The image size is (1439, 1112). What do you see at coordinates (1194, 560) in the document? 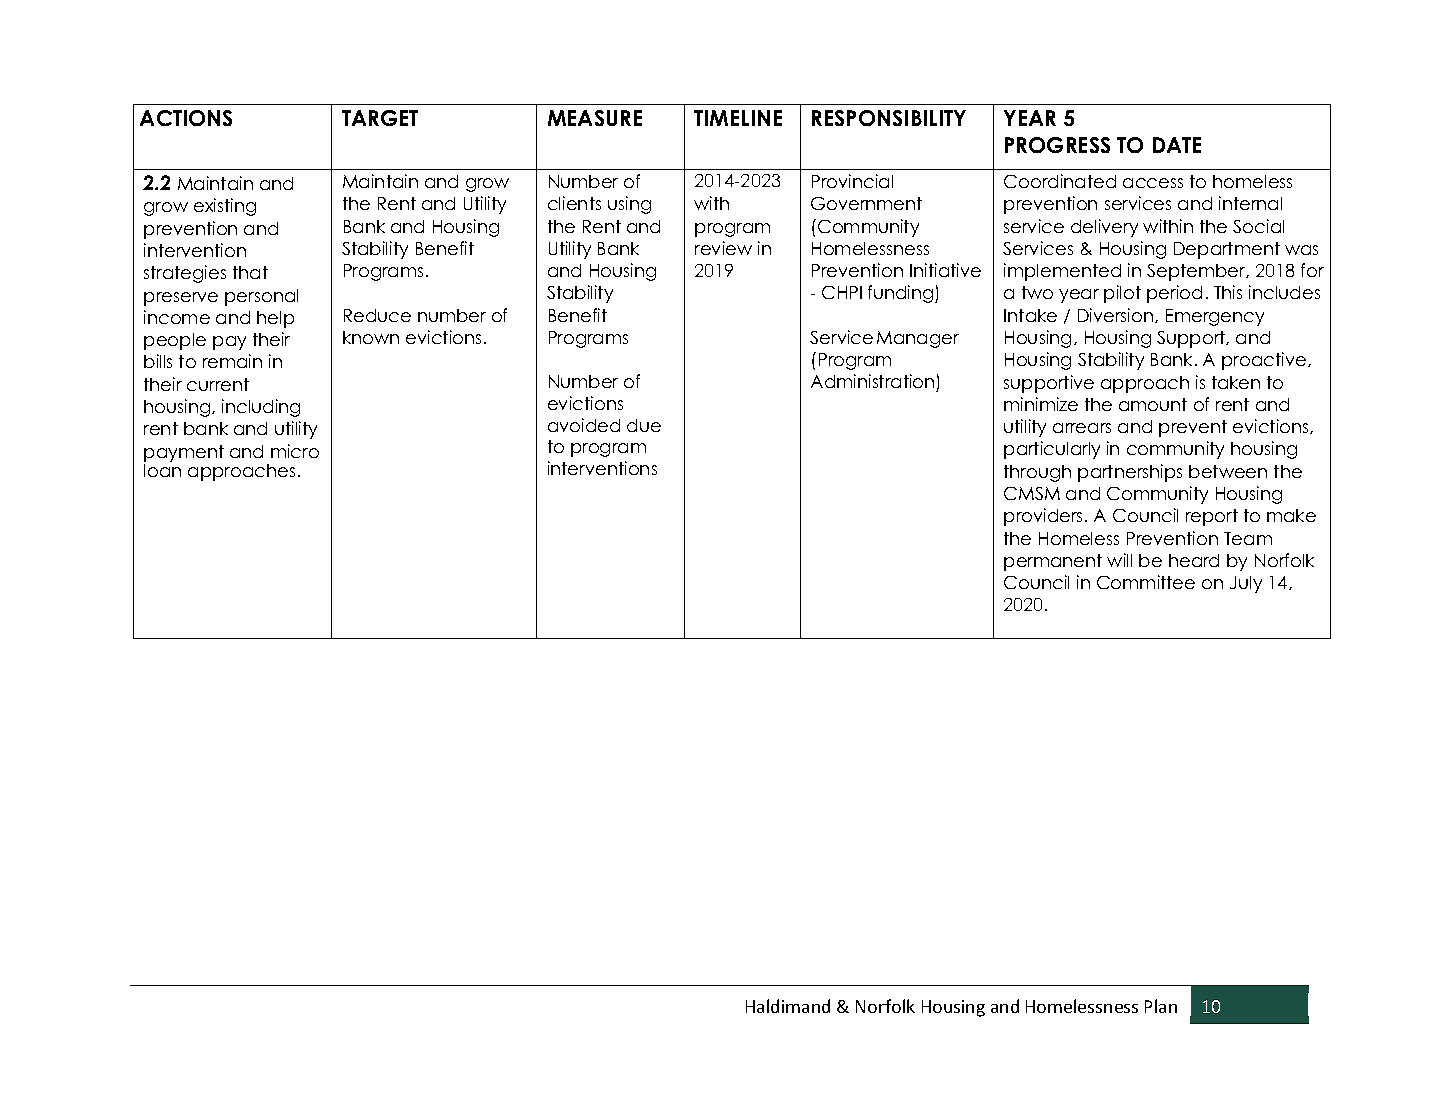
I see `heard` at bounding box center [1194, 560].
